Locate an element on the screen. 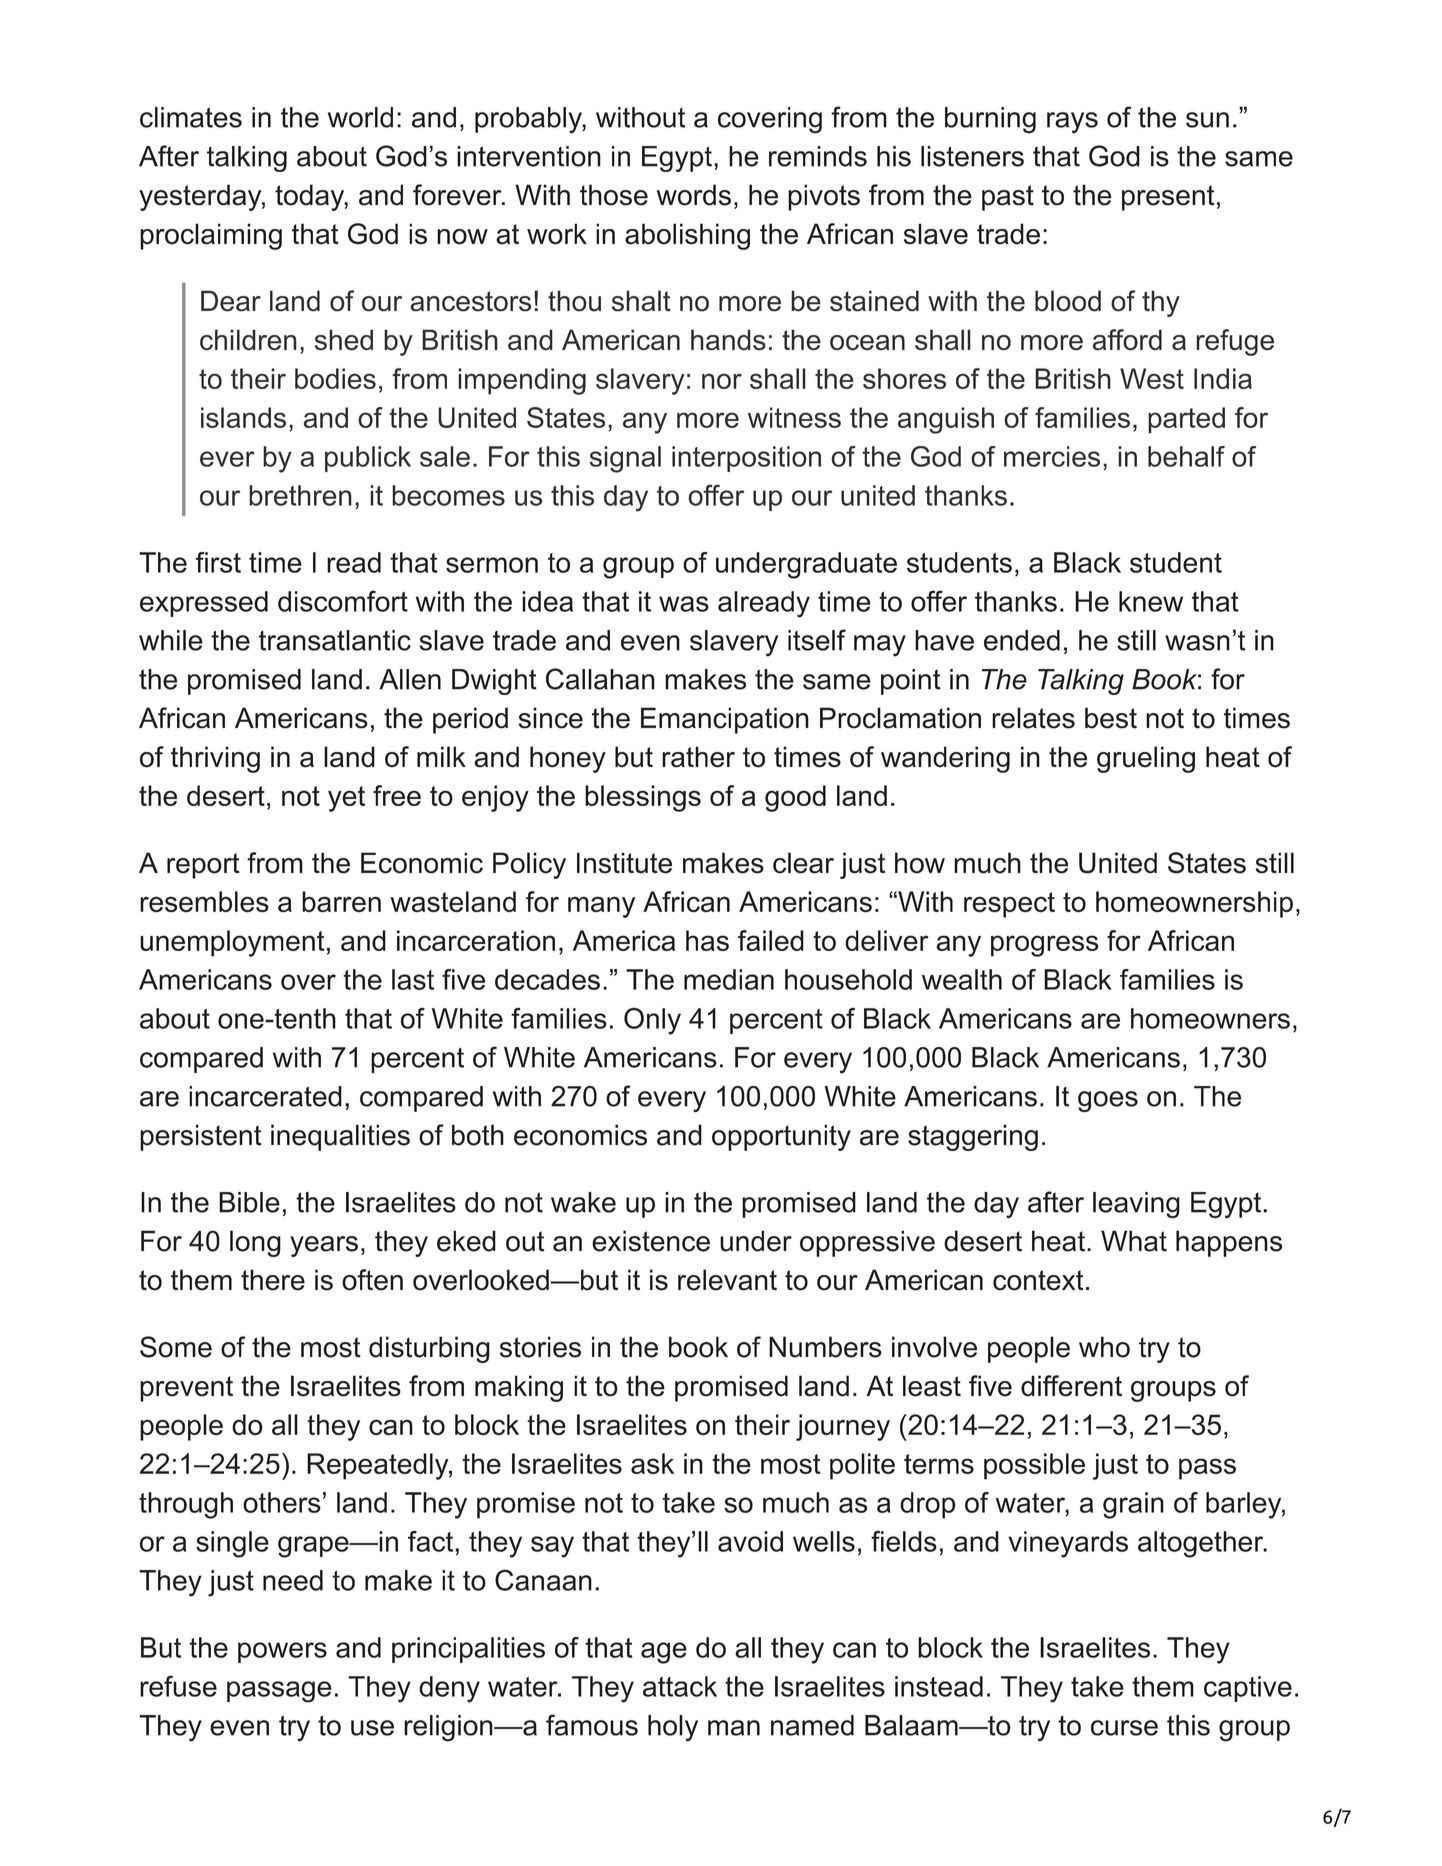 This screenshot has height=1866, width=1442. words is located at coordinates (694, 195).
